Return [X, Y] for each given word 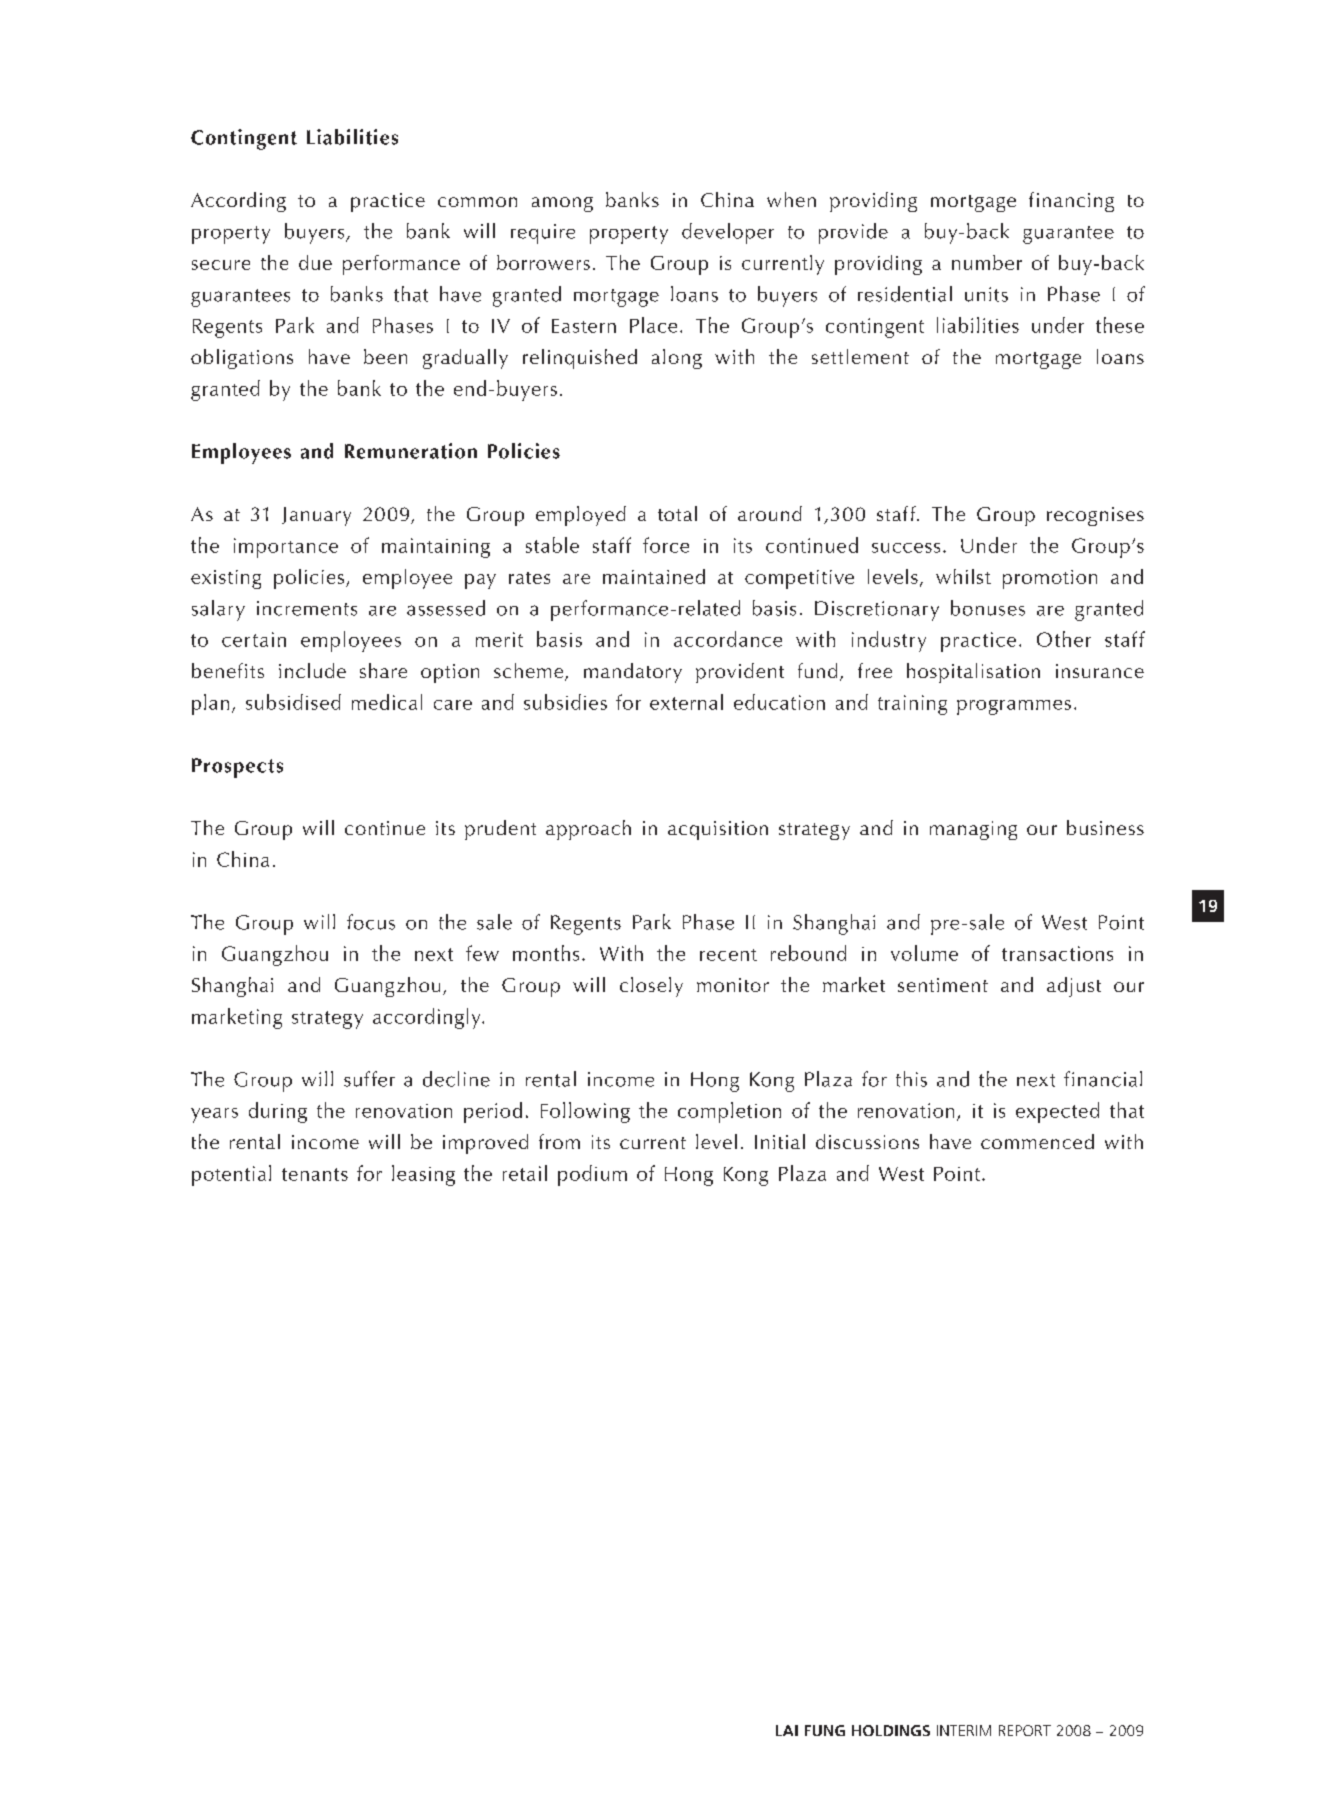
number [987, 262]
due [315, 262]
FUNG [825, 1730]
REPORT [1025, 1730]
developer [728, 233]
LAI [787, 1730]
